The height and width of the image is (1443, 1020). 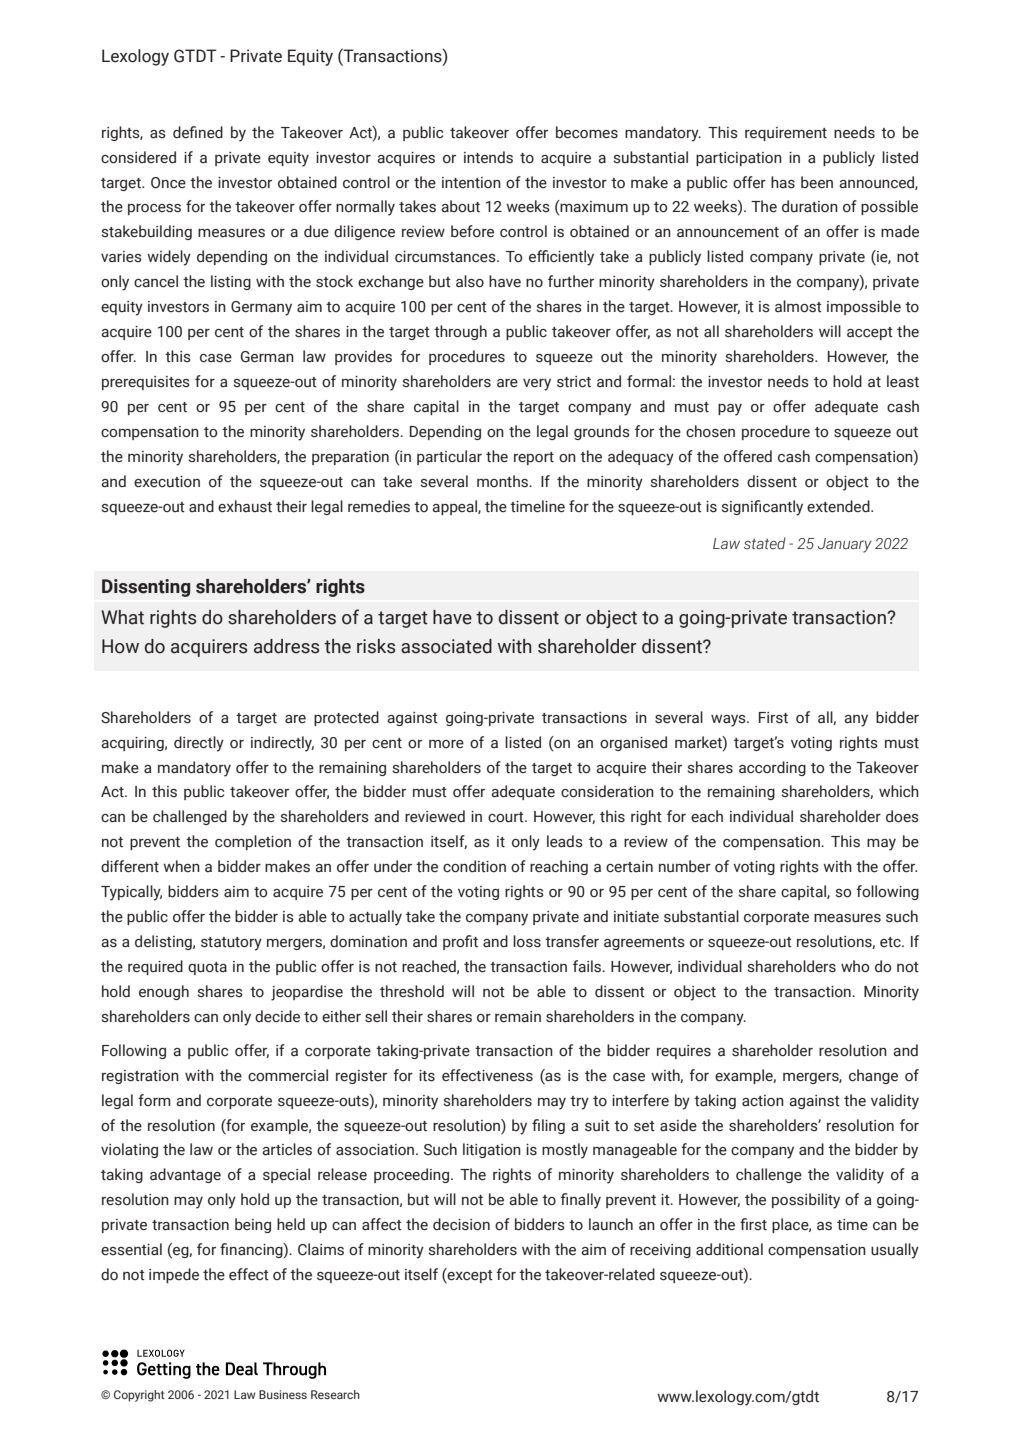 I want to click on Once, so click(x=168, y=183).
